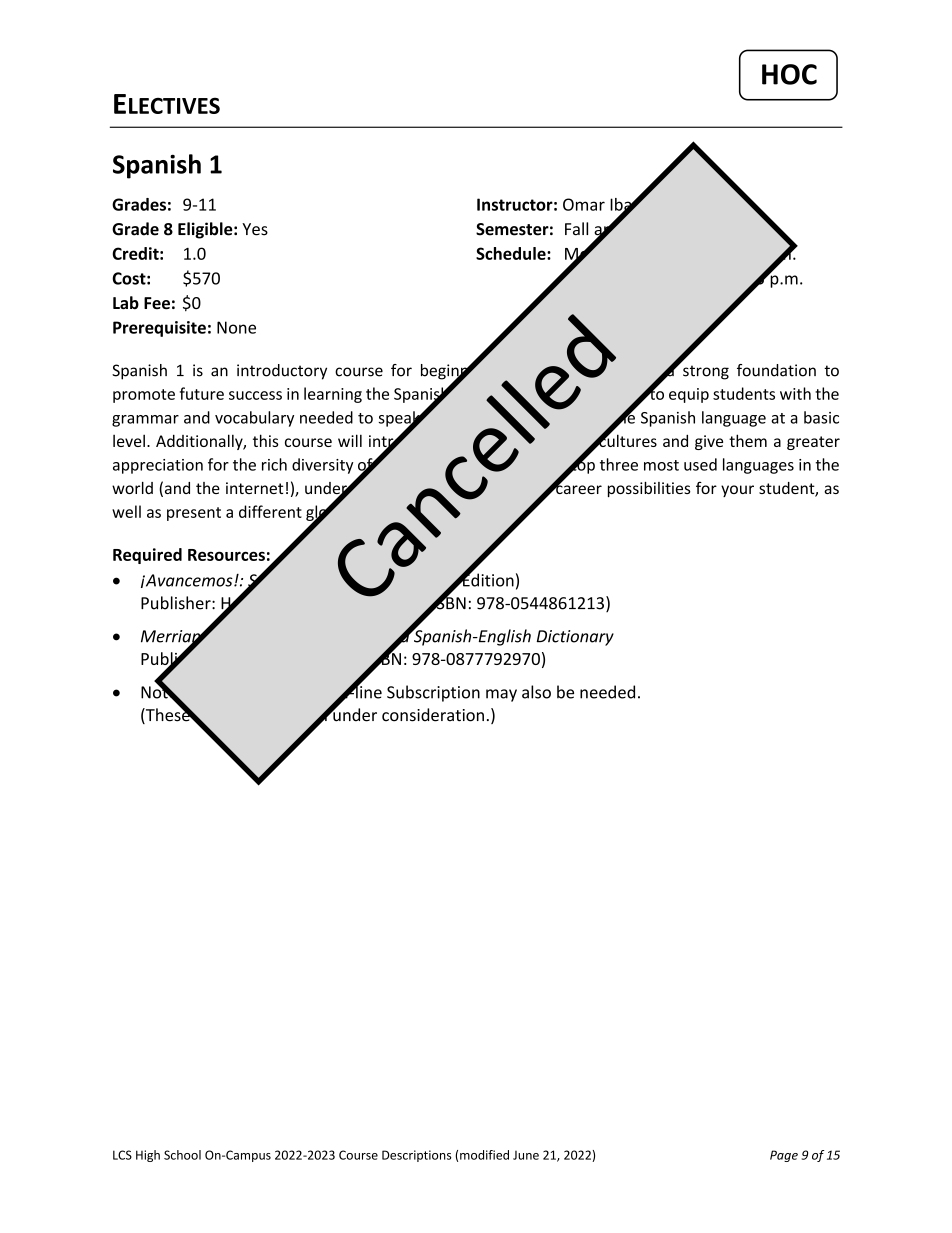 The height and width of the image is (1233, 952). What do you see at coordinates (748, 440) in the image?
I see `them` at bounding box center [748, 440].
